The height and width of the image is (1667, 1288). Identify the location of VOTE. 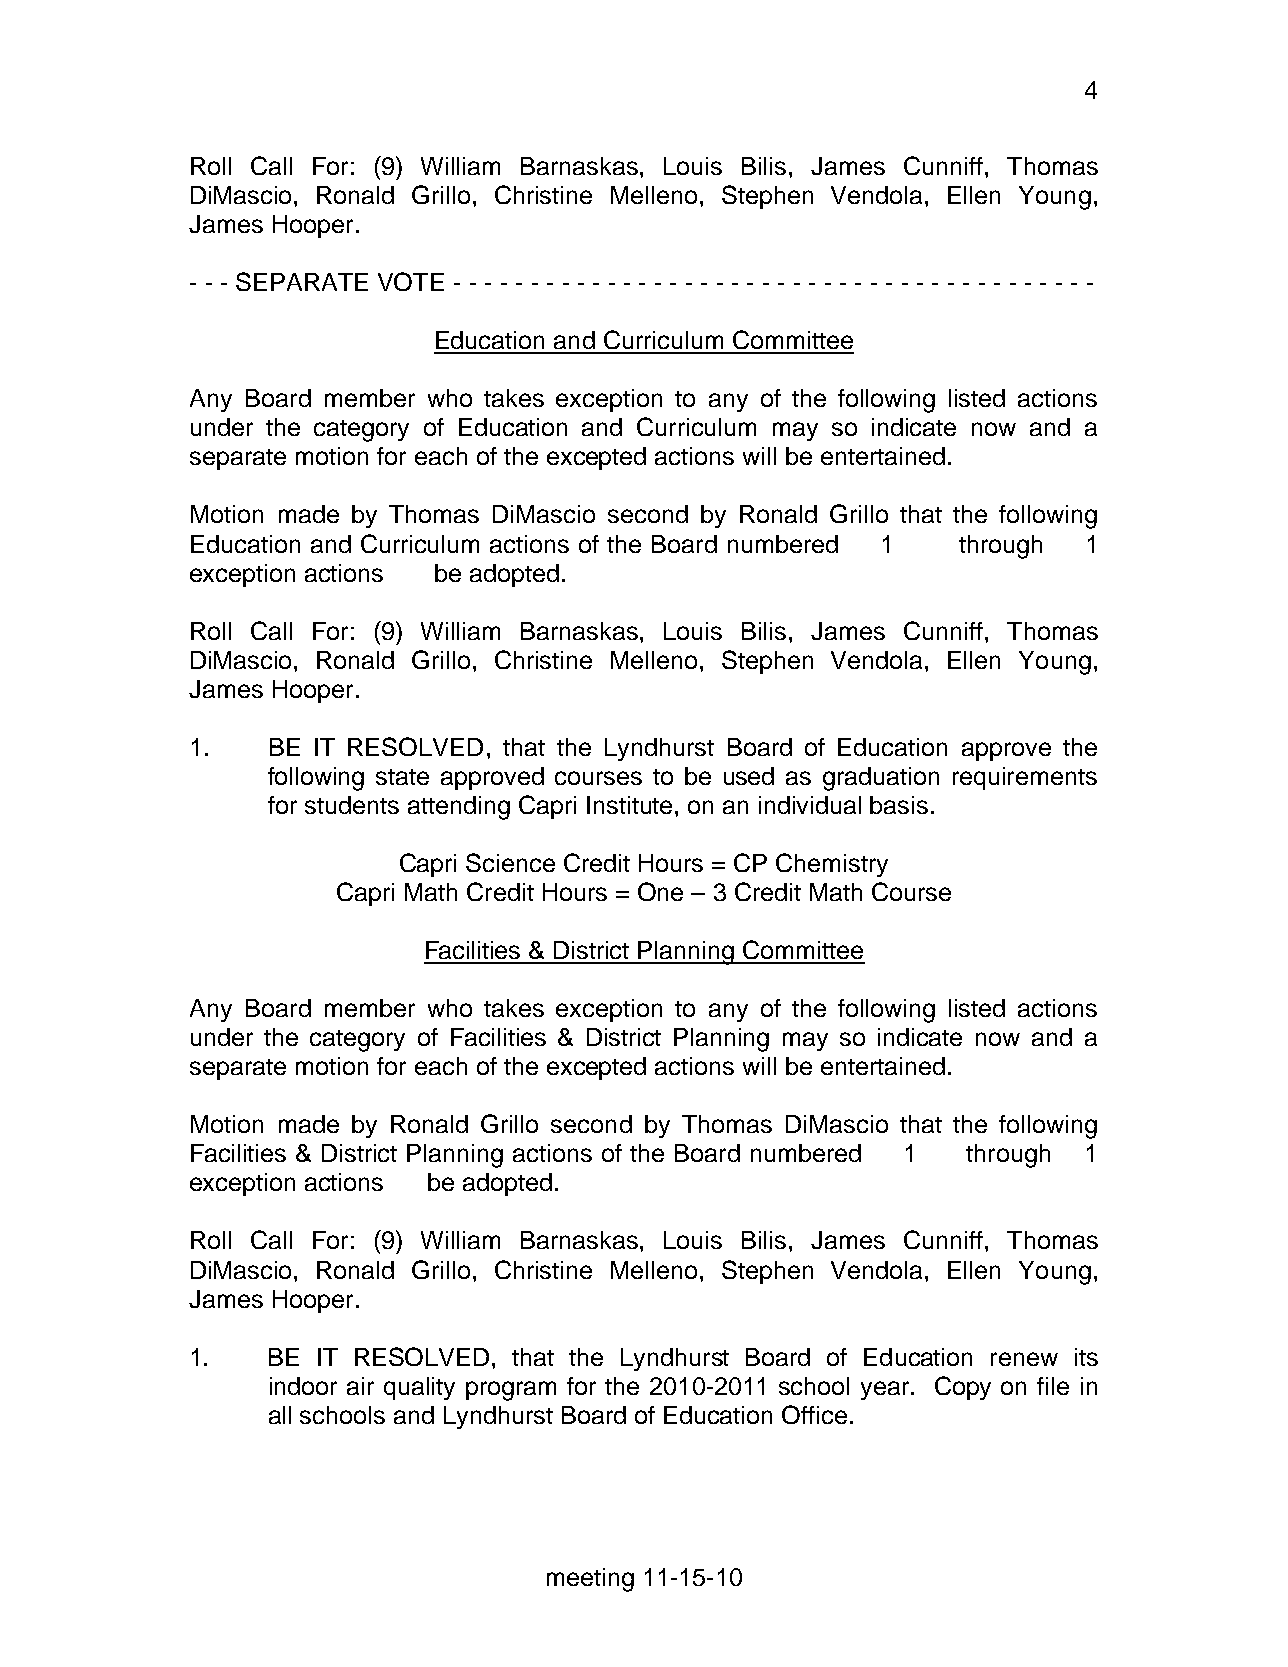
(411, 281).
